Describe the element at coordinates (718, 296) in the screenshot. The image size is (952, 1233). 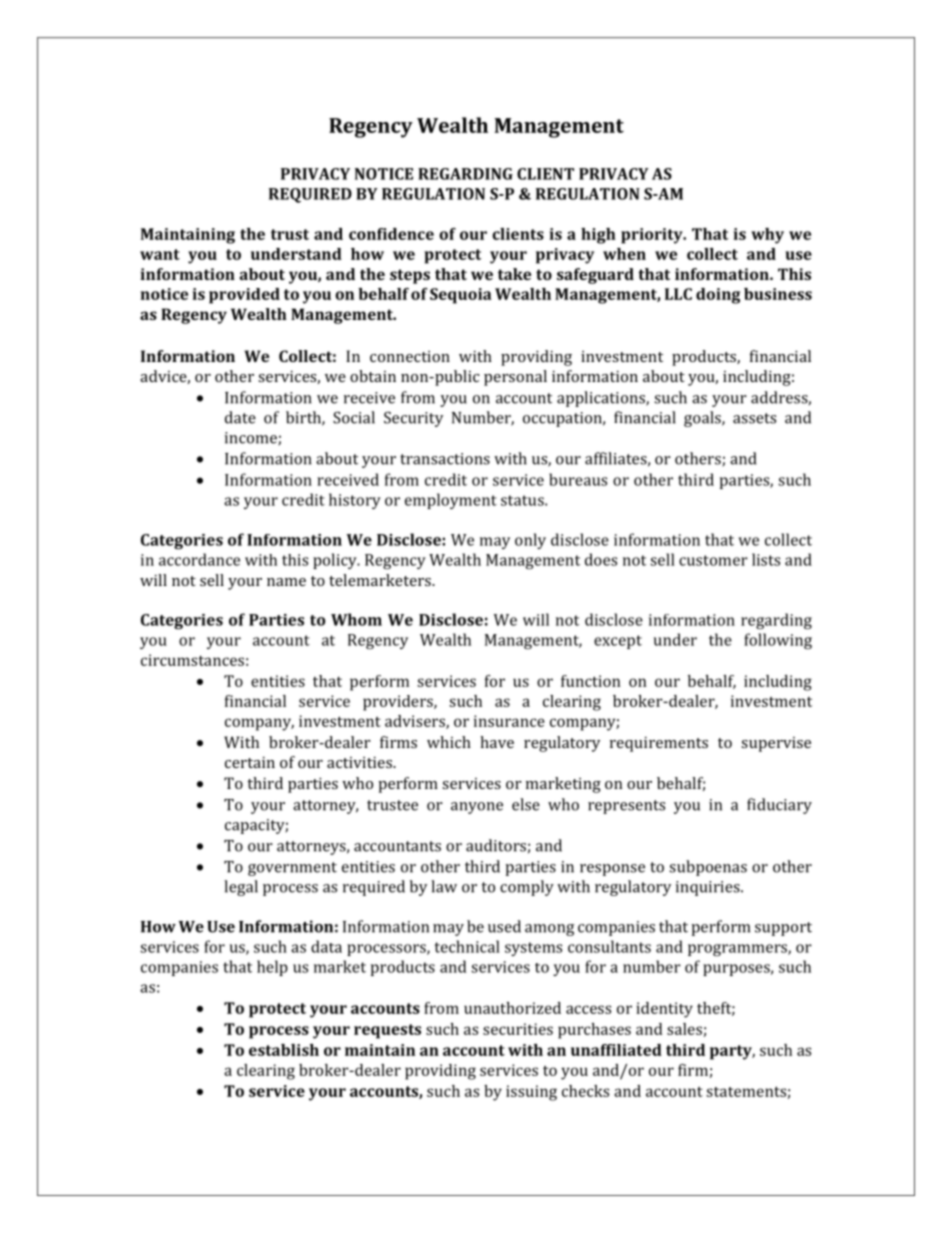
I see `doing` at that location.
